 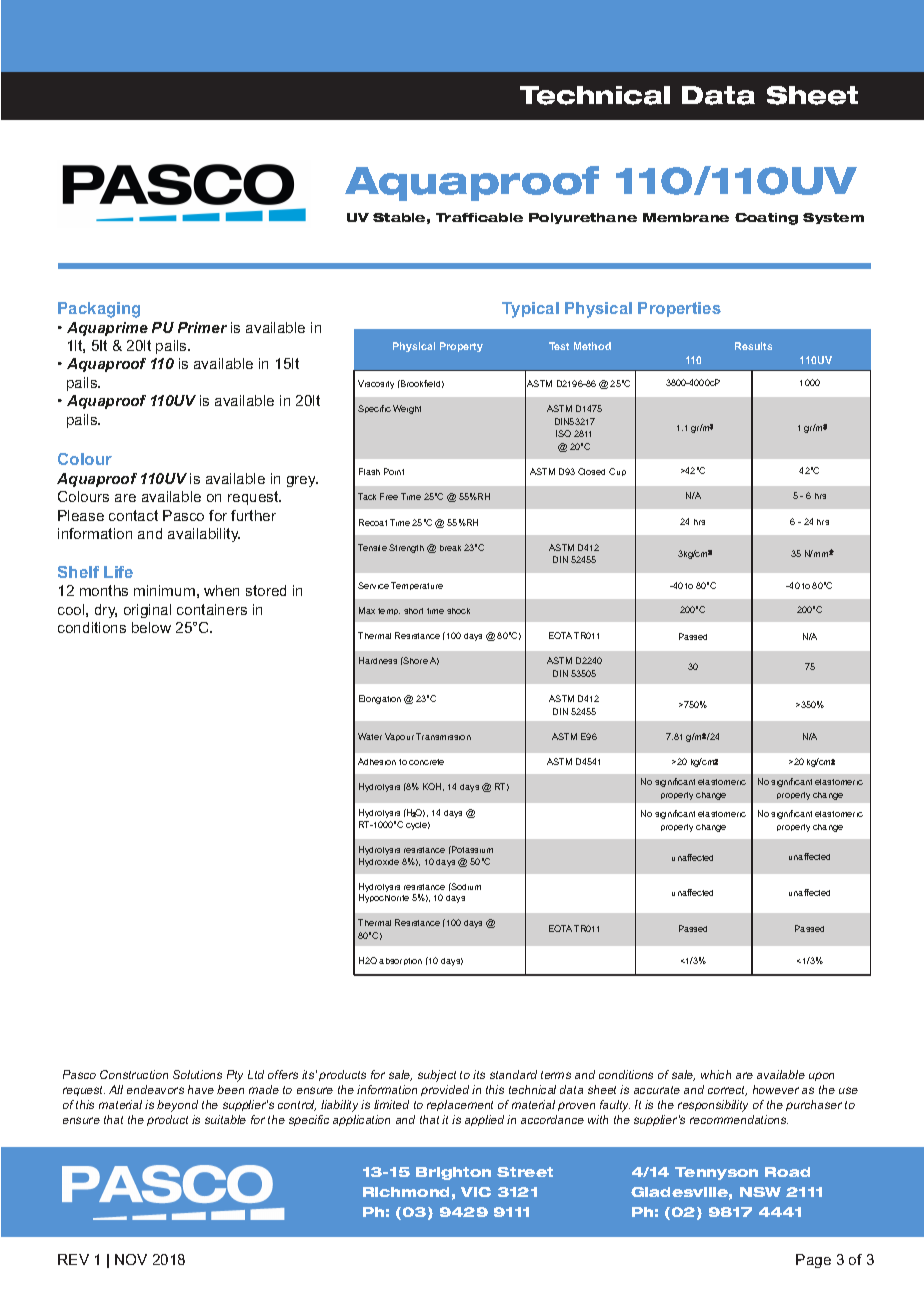 What do you see at coordinates (530, 310) in the screenshot?
I see `Typical` at bounding box center [530, 310].
